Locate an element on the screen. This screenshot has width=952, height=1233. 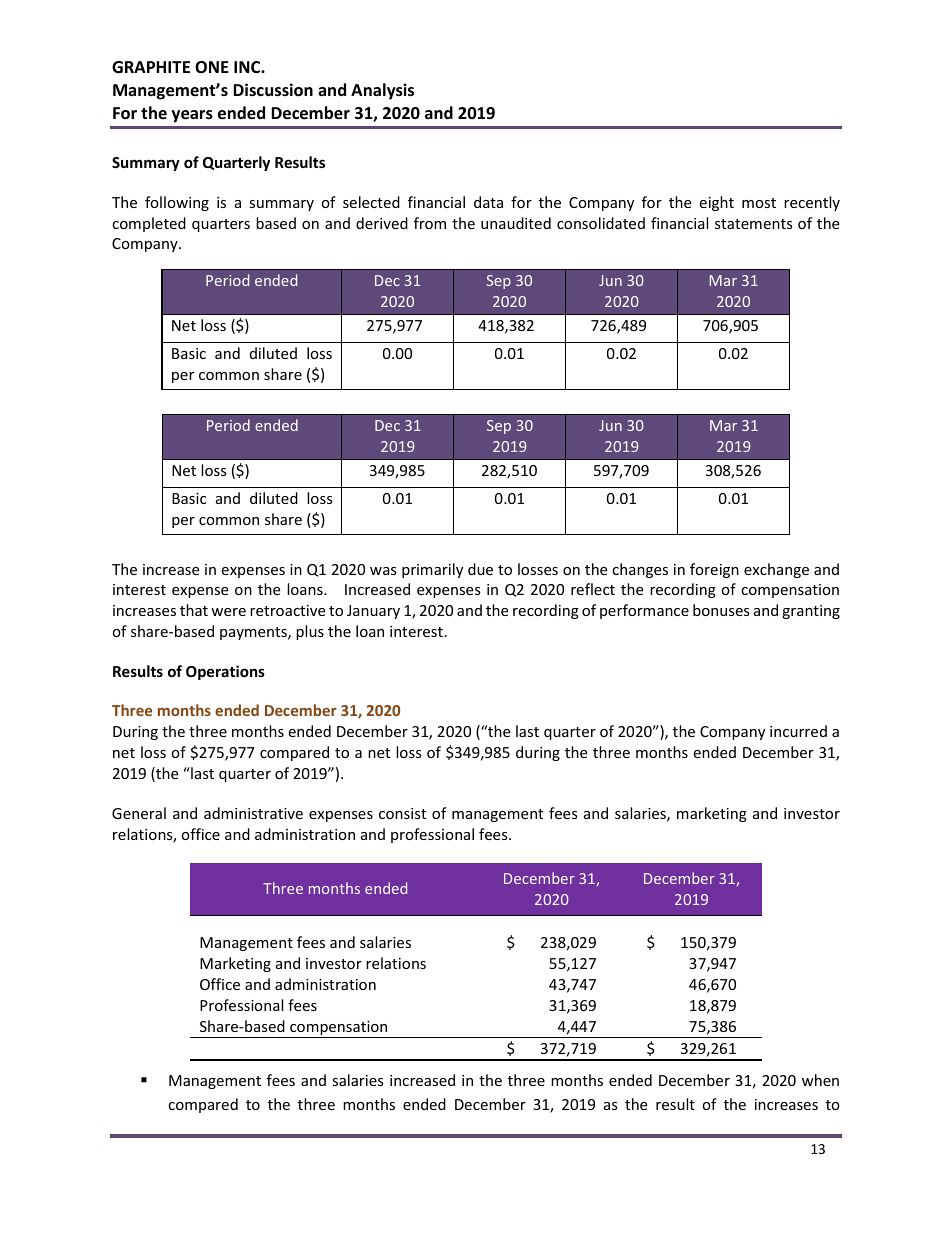
due is located at coordinates (480, 569).
